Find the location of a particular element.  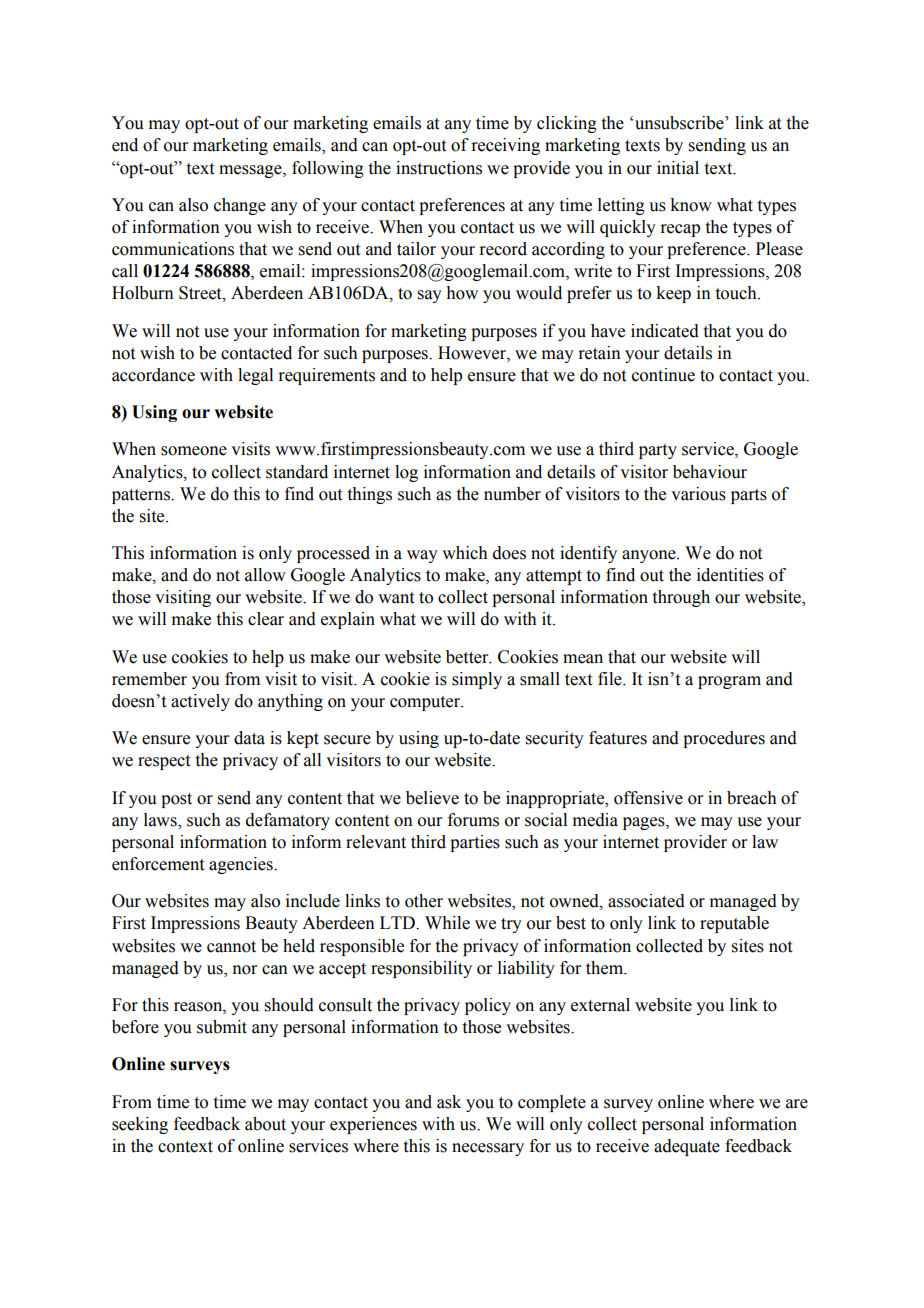

through is located at coordinates (681, 598).
